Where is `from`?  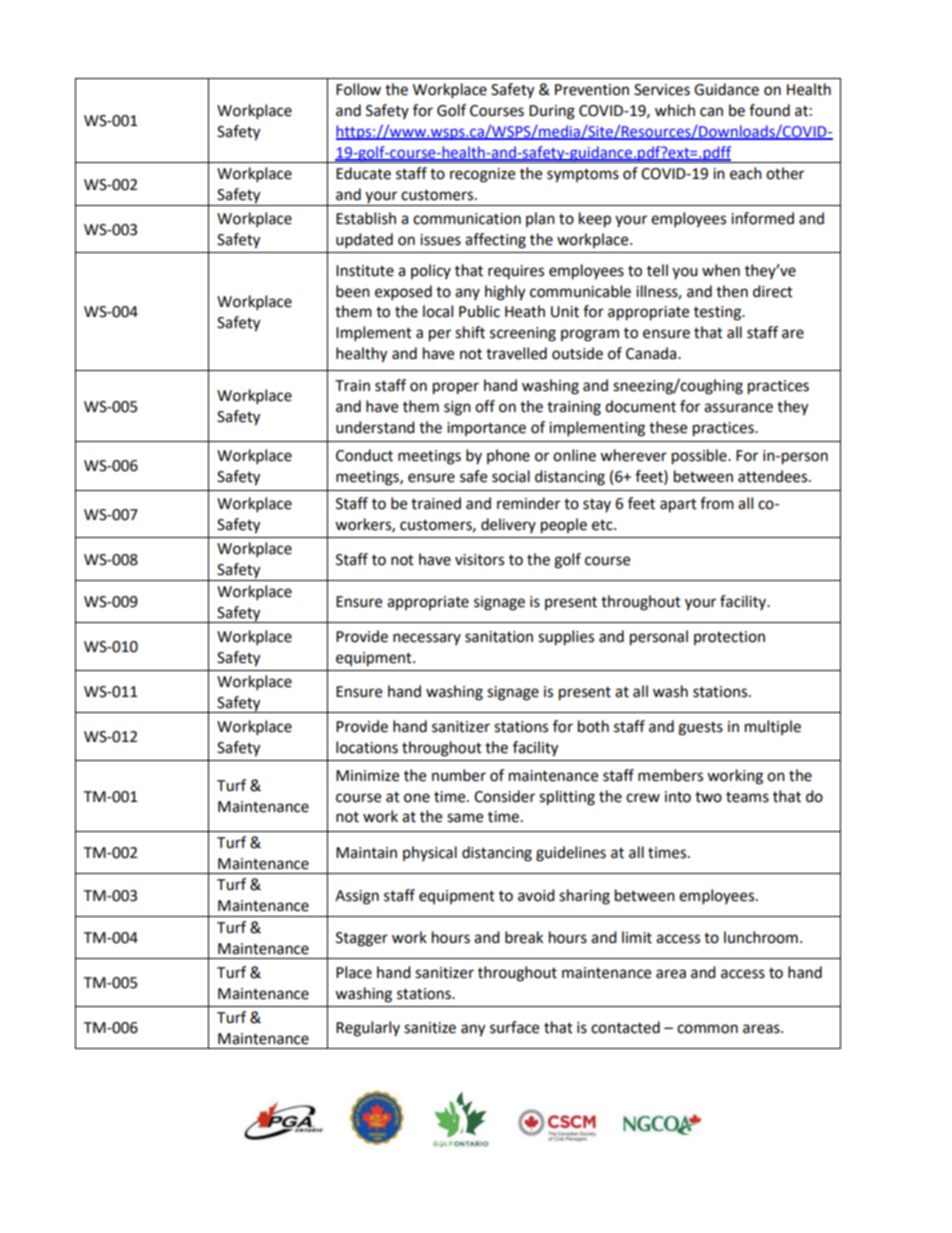 from is located at coordinates (717, 503).
